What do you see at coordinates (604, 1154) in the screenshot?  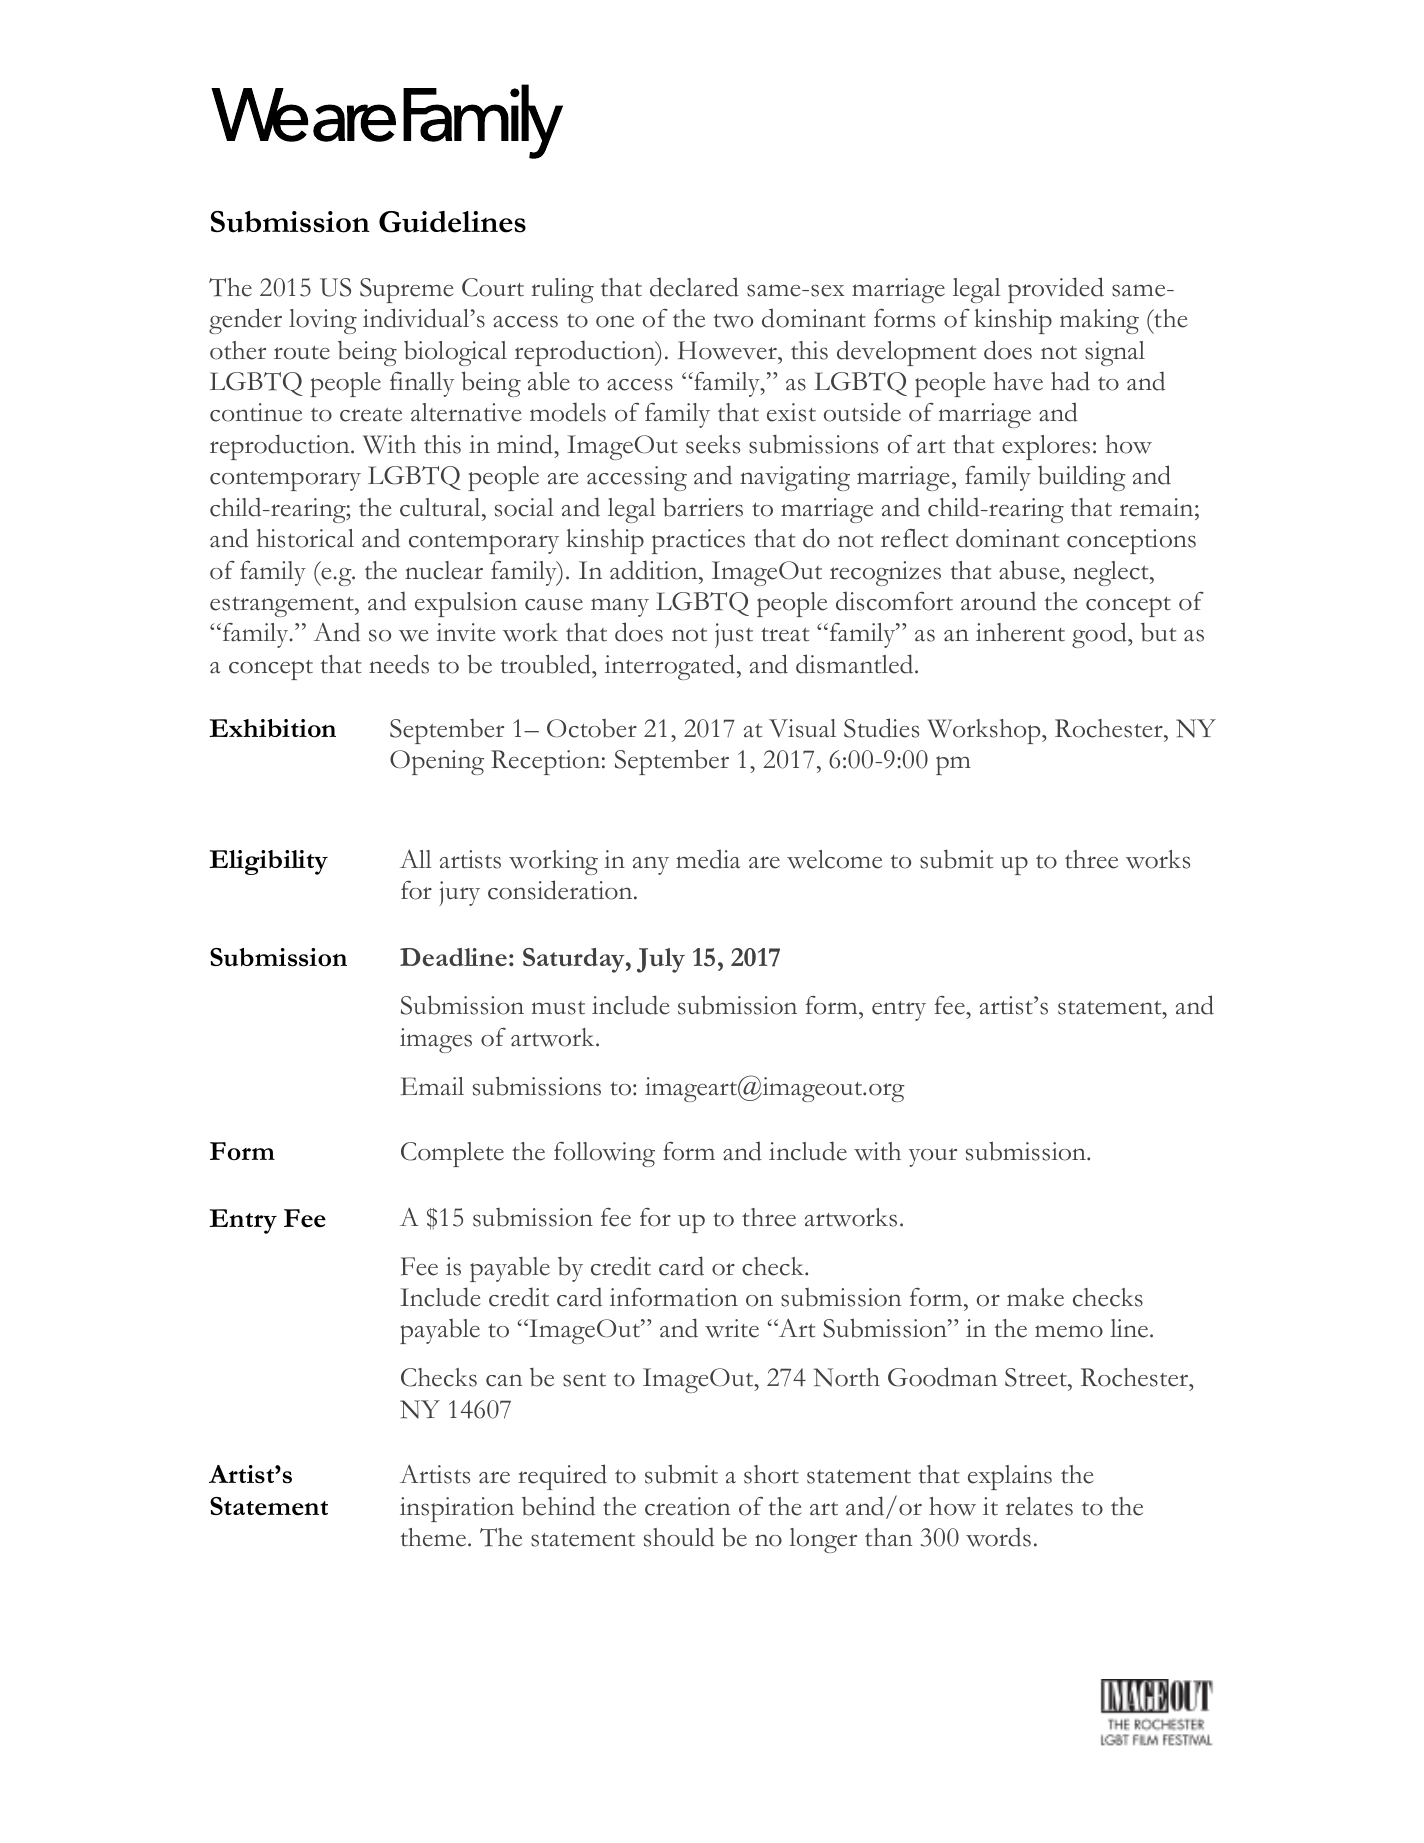 I see `following` at bounding box center [604, 1154].
